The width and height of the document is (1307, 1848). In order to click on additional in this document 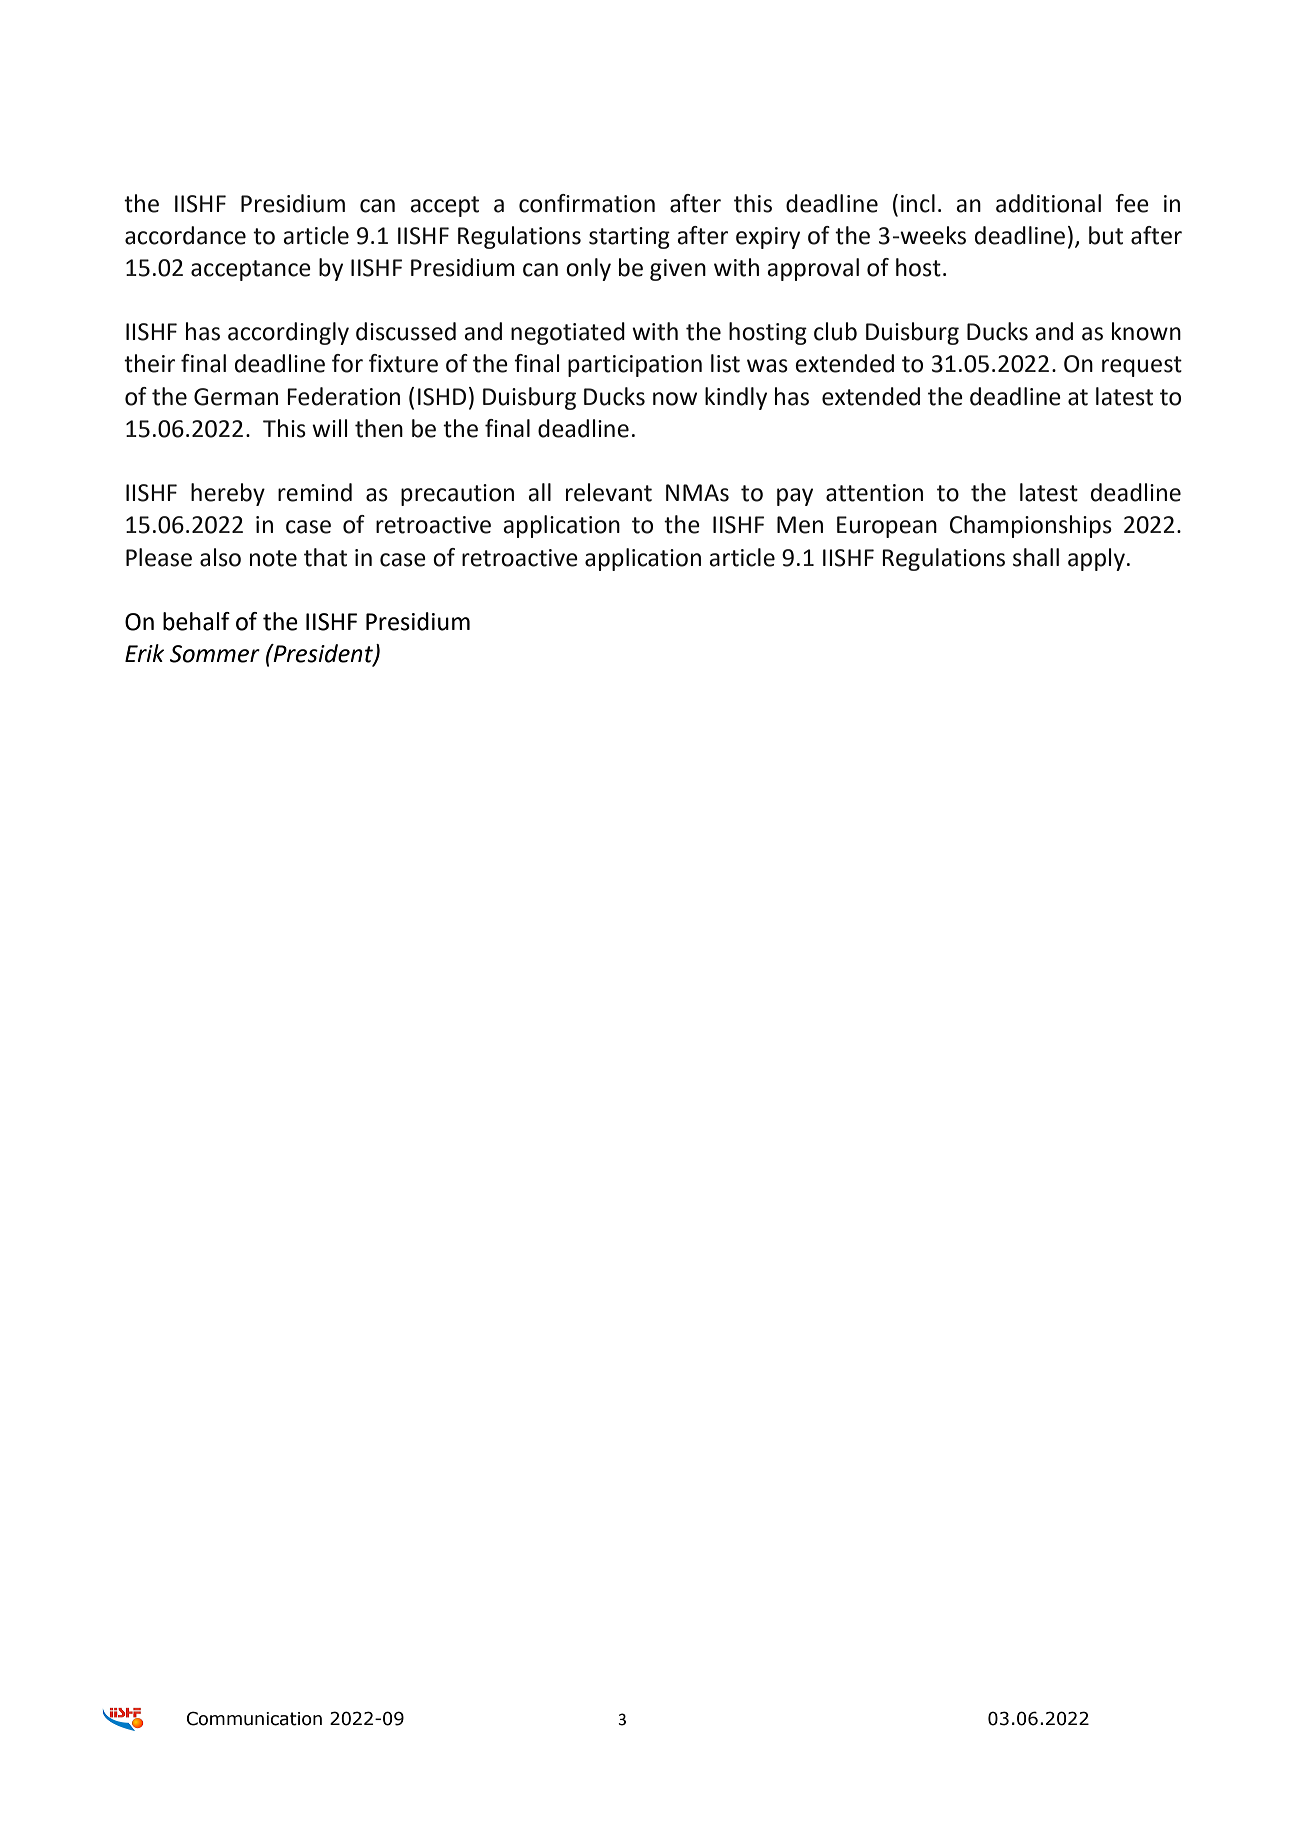, I will do `click(1048, 203)`.
